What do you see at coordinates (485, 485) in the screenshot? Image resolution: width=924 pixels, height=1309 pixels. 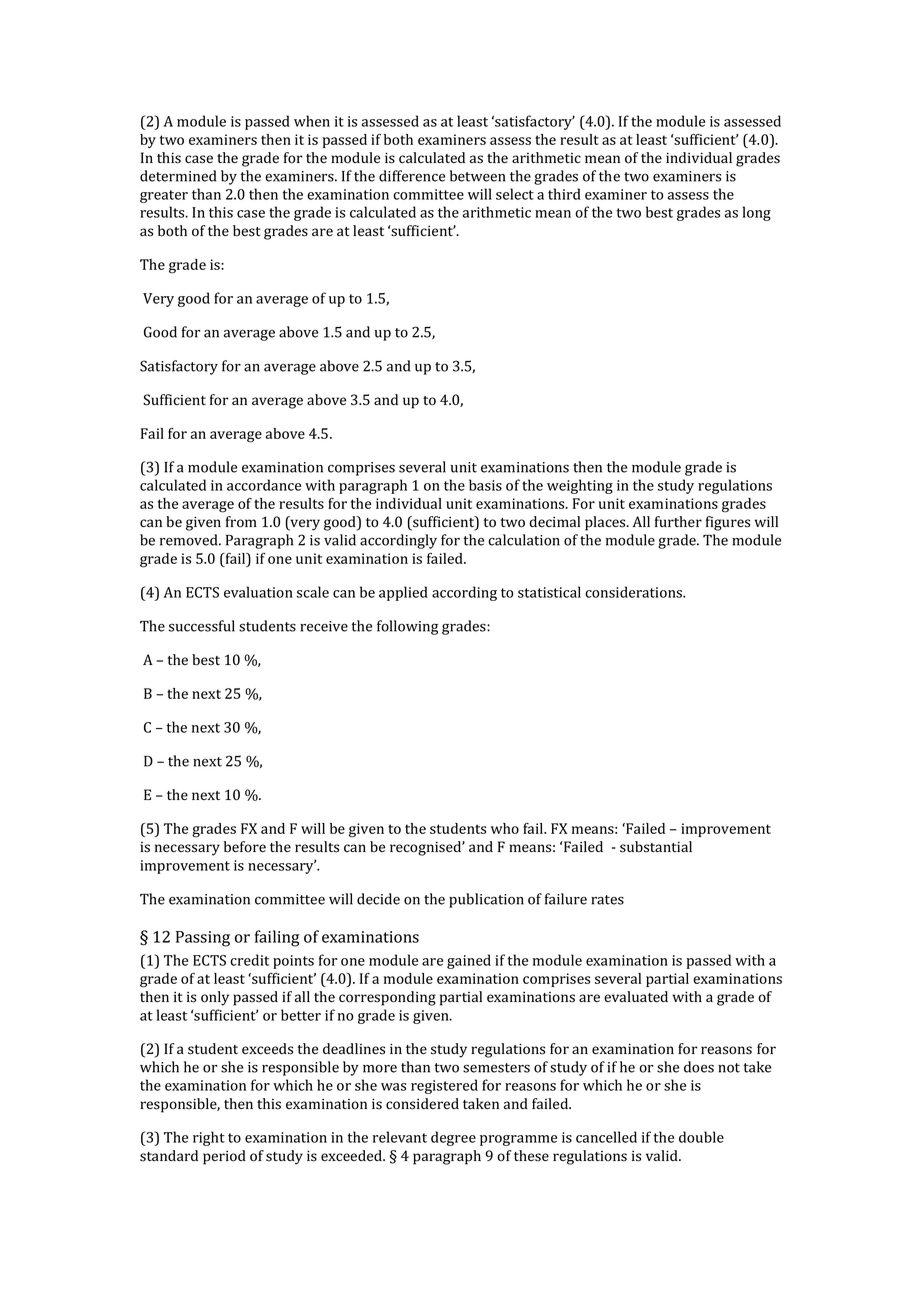 I see `basis` at bounding box center [485, 485].
